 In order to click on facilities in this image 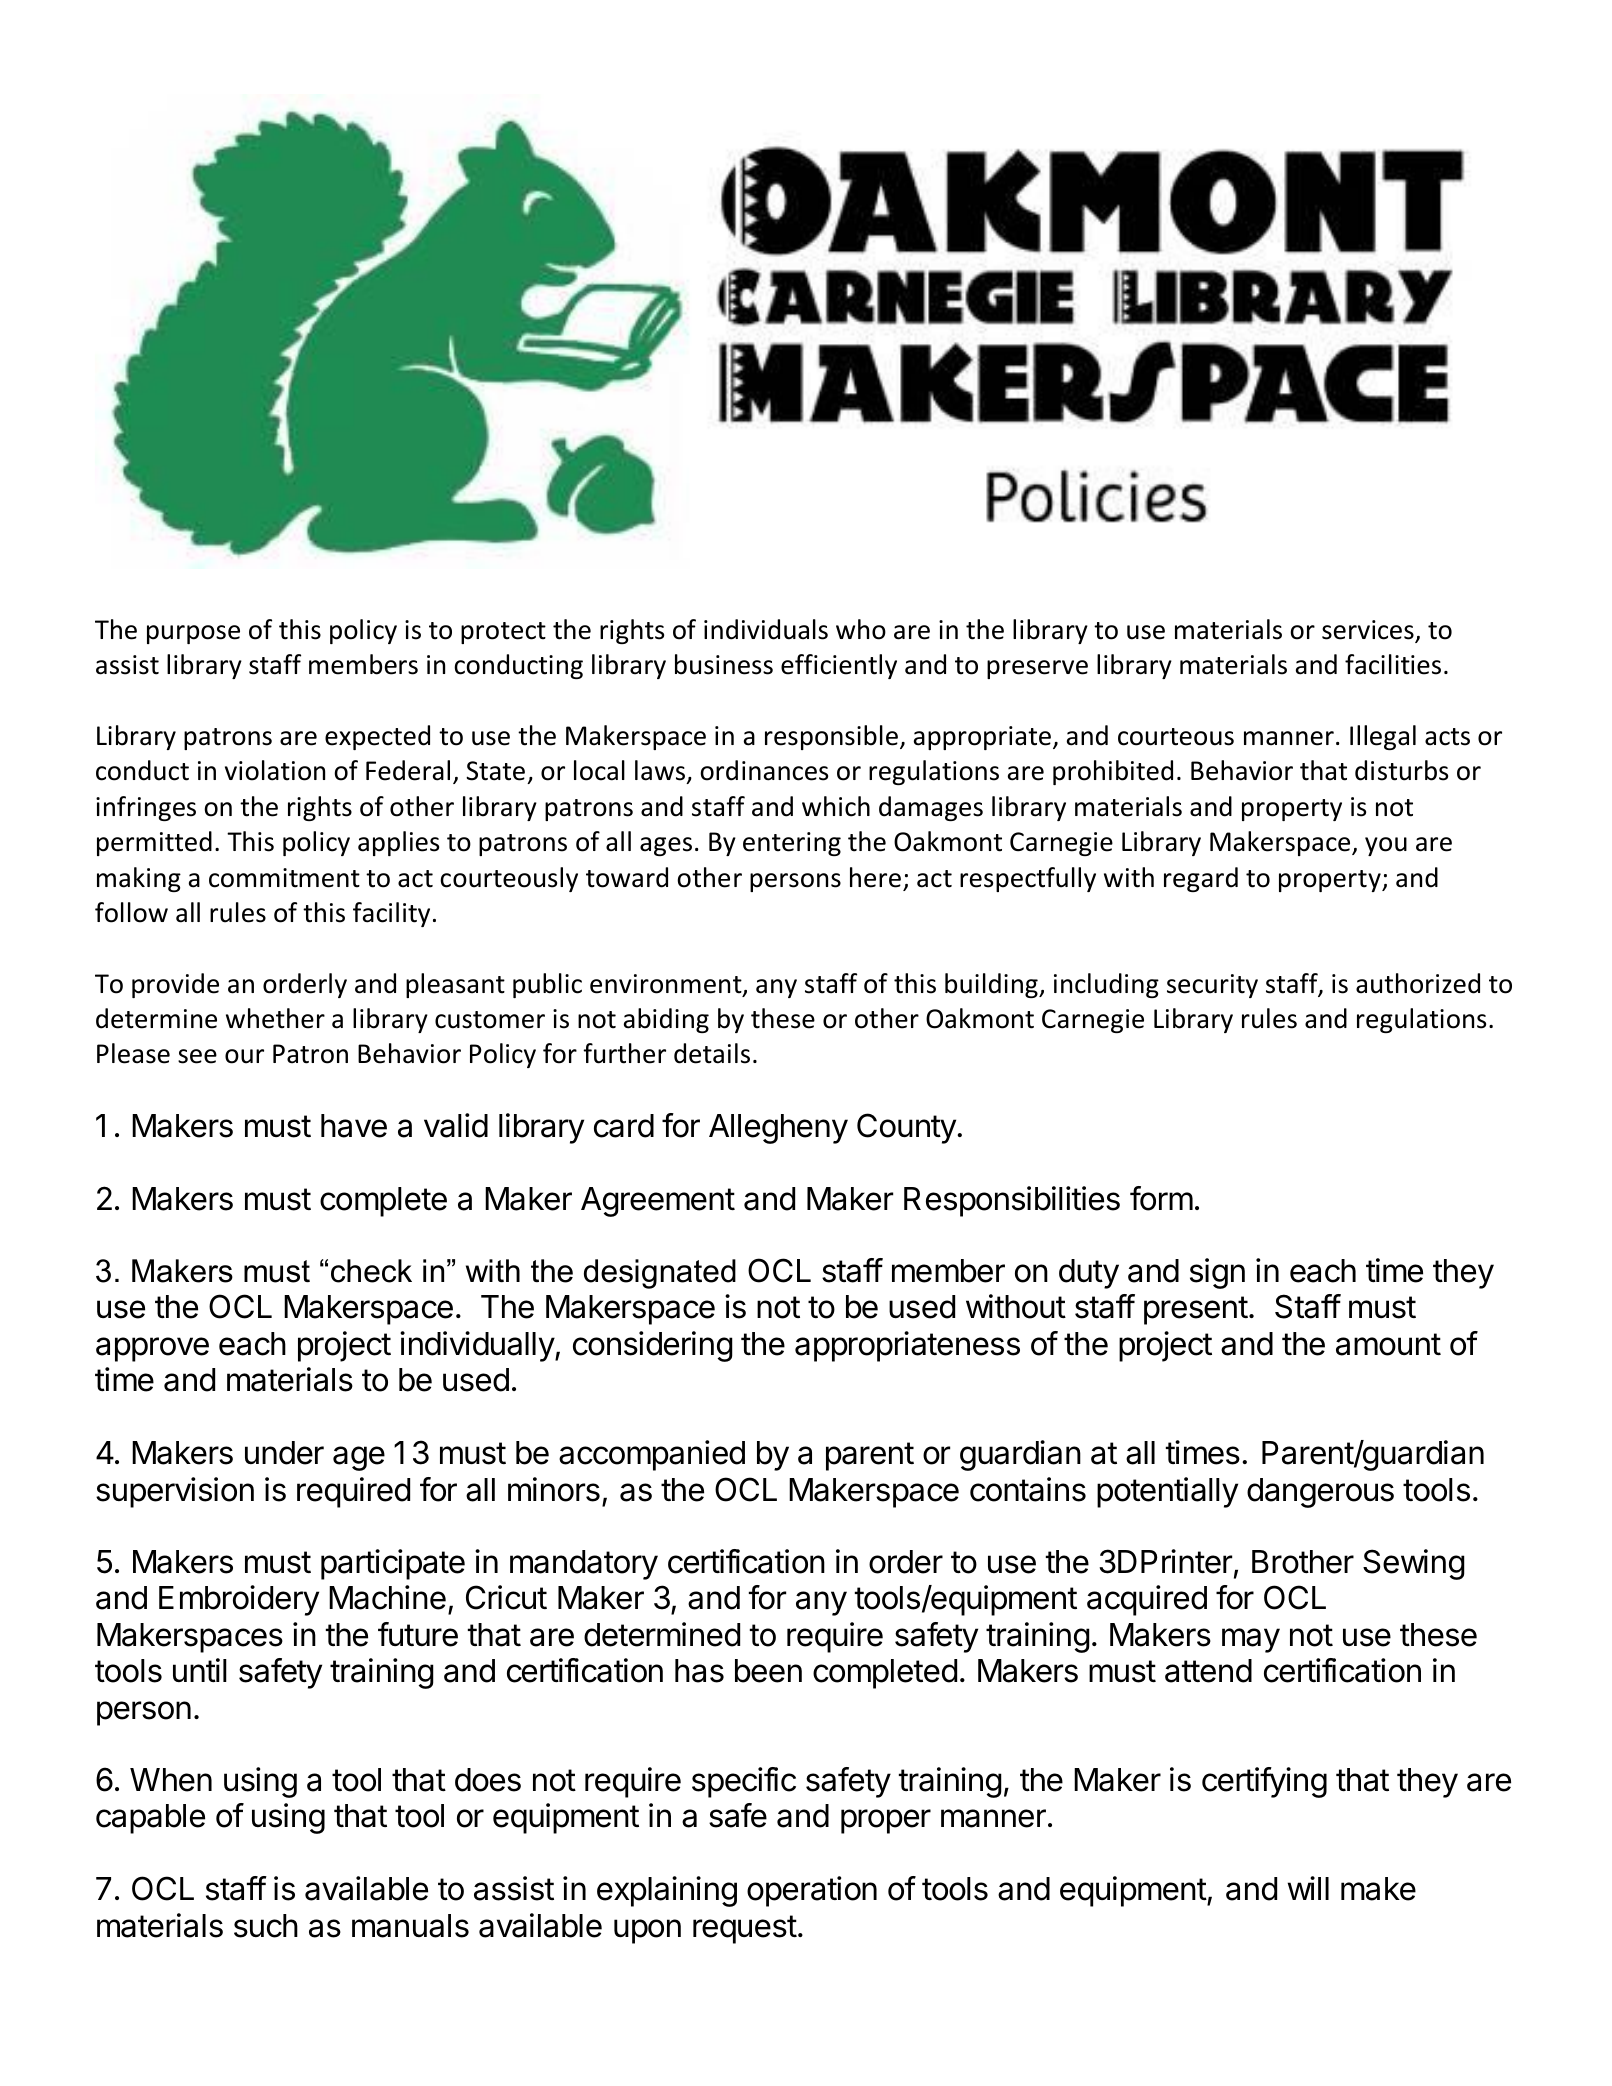, I will do `click(1393, 664)`.
